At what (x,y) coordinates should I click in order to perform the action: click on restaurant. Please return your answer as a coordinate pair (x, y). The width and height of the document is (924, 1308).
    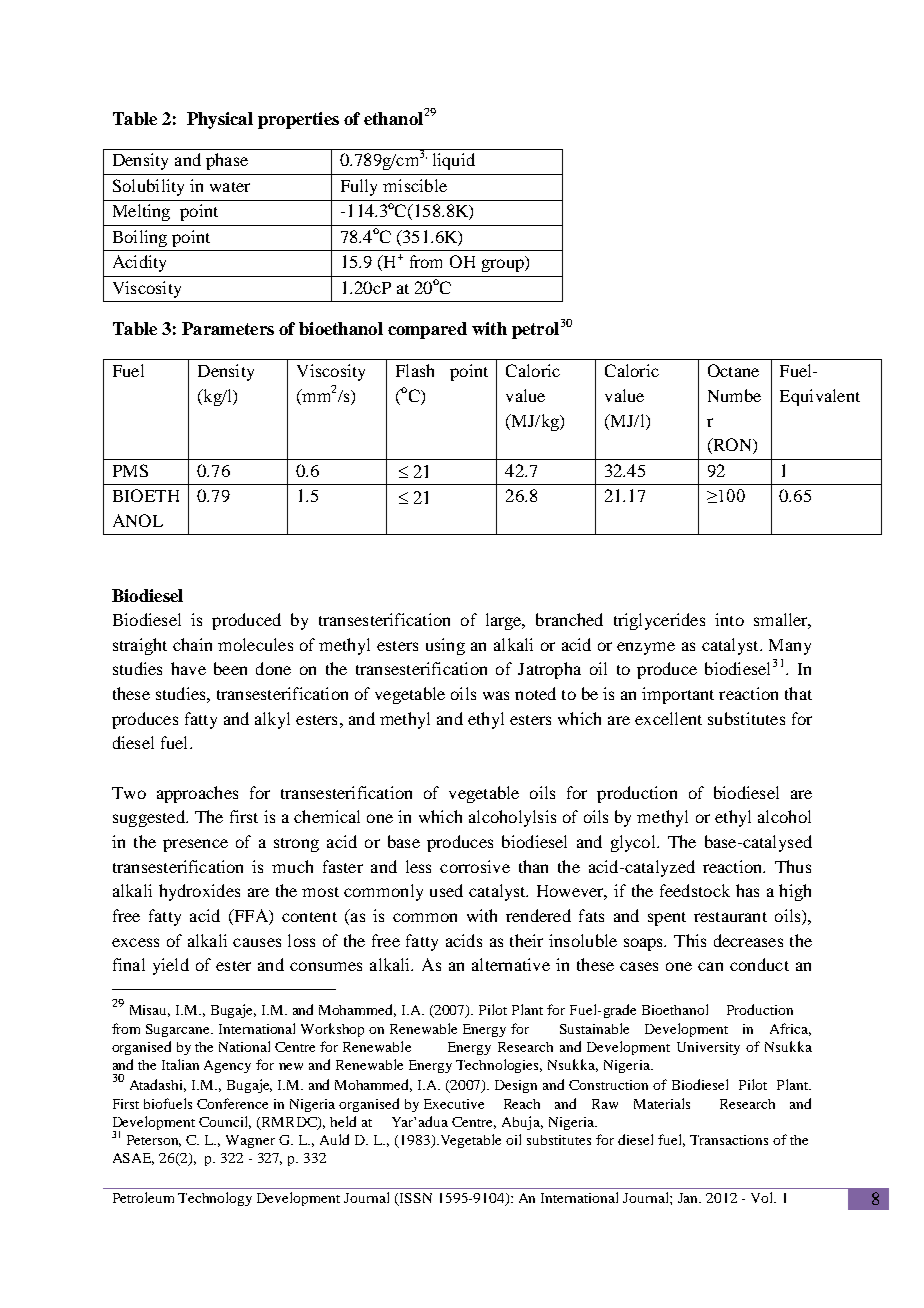
    Looking at the image, I should click on (730, 917).
